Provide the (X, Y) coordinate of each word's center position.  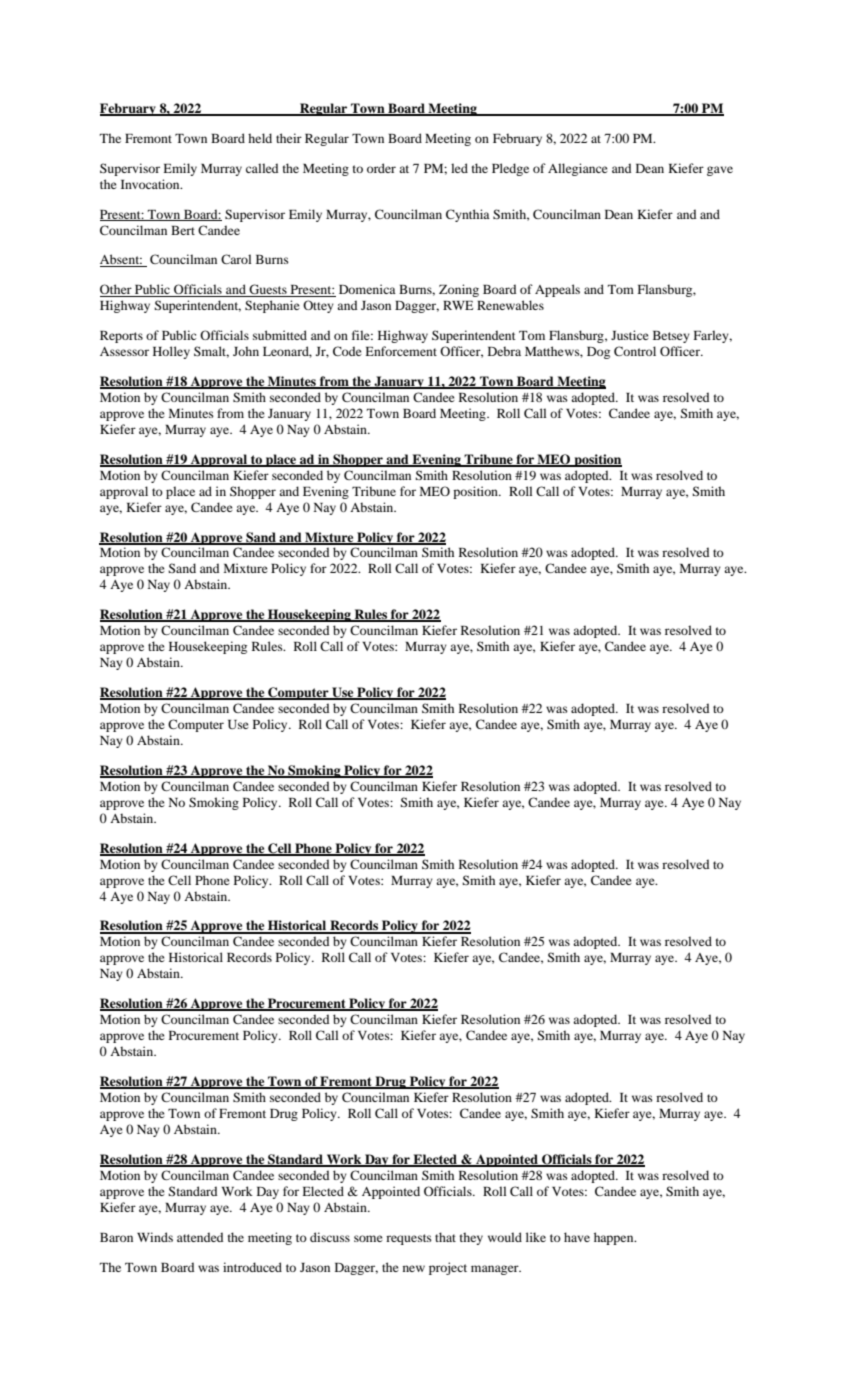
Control (635, 351)
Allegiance (578, 169)
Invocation (151, 184)
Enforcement (401, 351)
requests (409, 1239)
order (381, 168)
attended (200, 1237)
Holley (171, 352)
